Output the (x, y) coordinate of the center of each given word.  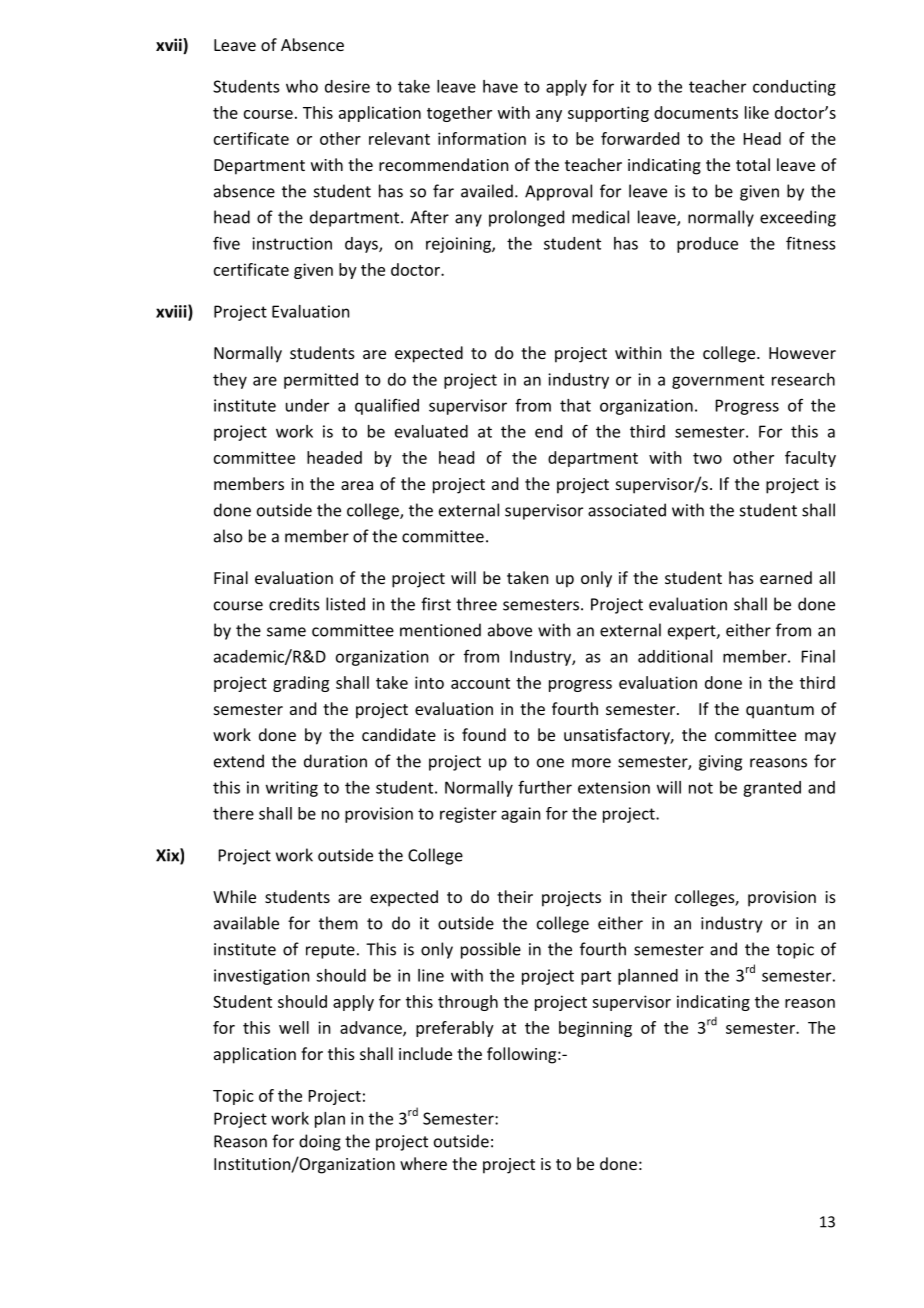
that (575, 405)
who (302, 86)
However (802, 353)
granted (772, 789)
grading (301, 684)
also (228, 536)
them (338, 923)
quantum (780, 711)
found (484, 734)
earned (786, 577)
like (757, 112)
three (476, 604)
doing (320, 1142)
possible (491, 950)
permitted (321, 381)
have (500, 86)
